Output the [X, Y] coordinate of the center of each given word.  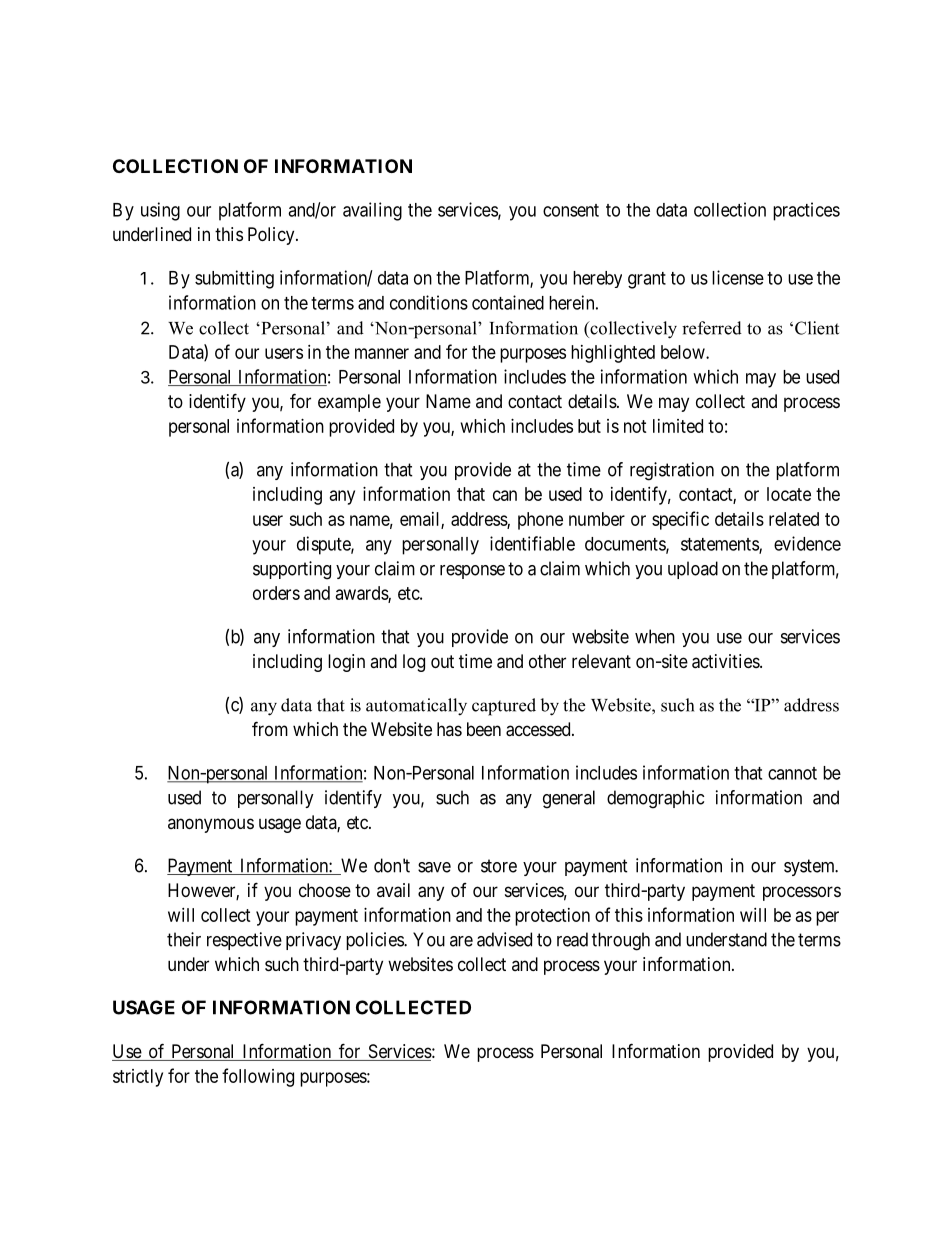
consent [571, 210]
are [461, 941]
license [738, 277]
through [621, 941]
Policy [272, 236]
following [258, 1077]
